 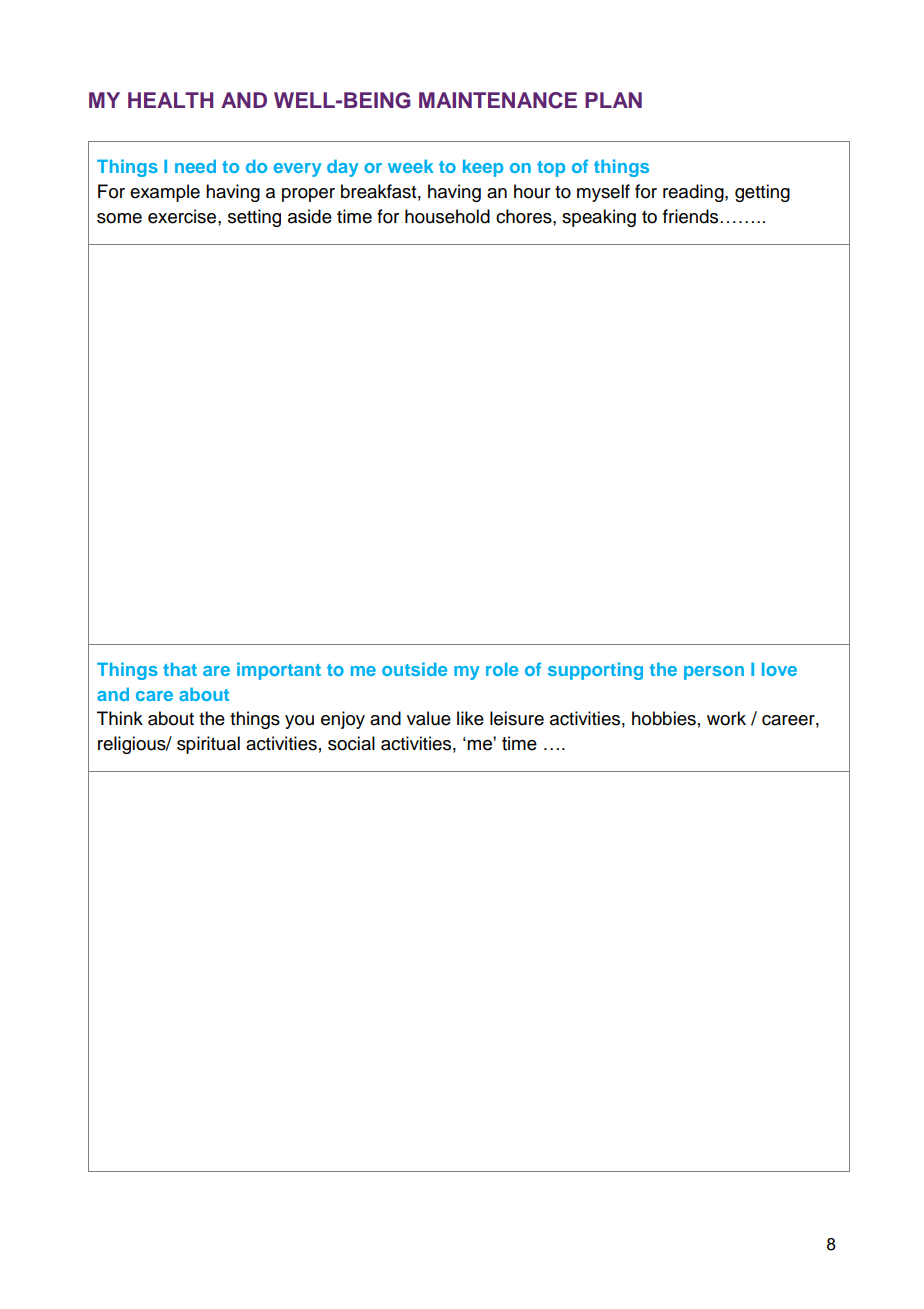 I want to click on MAINTENANCE, so click(x=498, y=100).
